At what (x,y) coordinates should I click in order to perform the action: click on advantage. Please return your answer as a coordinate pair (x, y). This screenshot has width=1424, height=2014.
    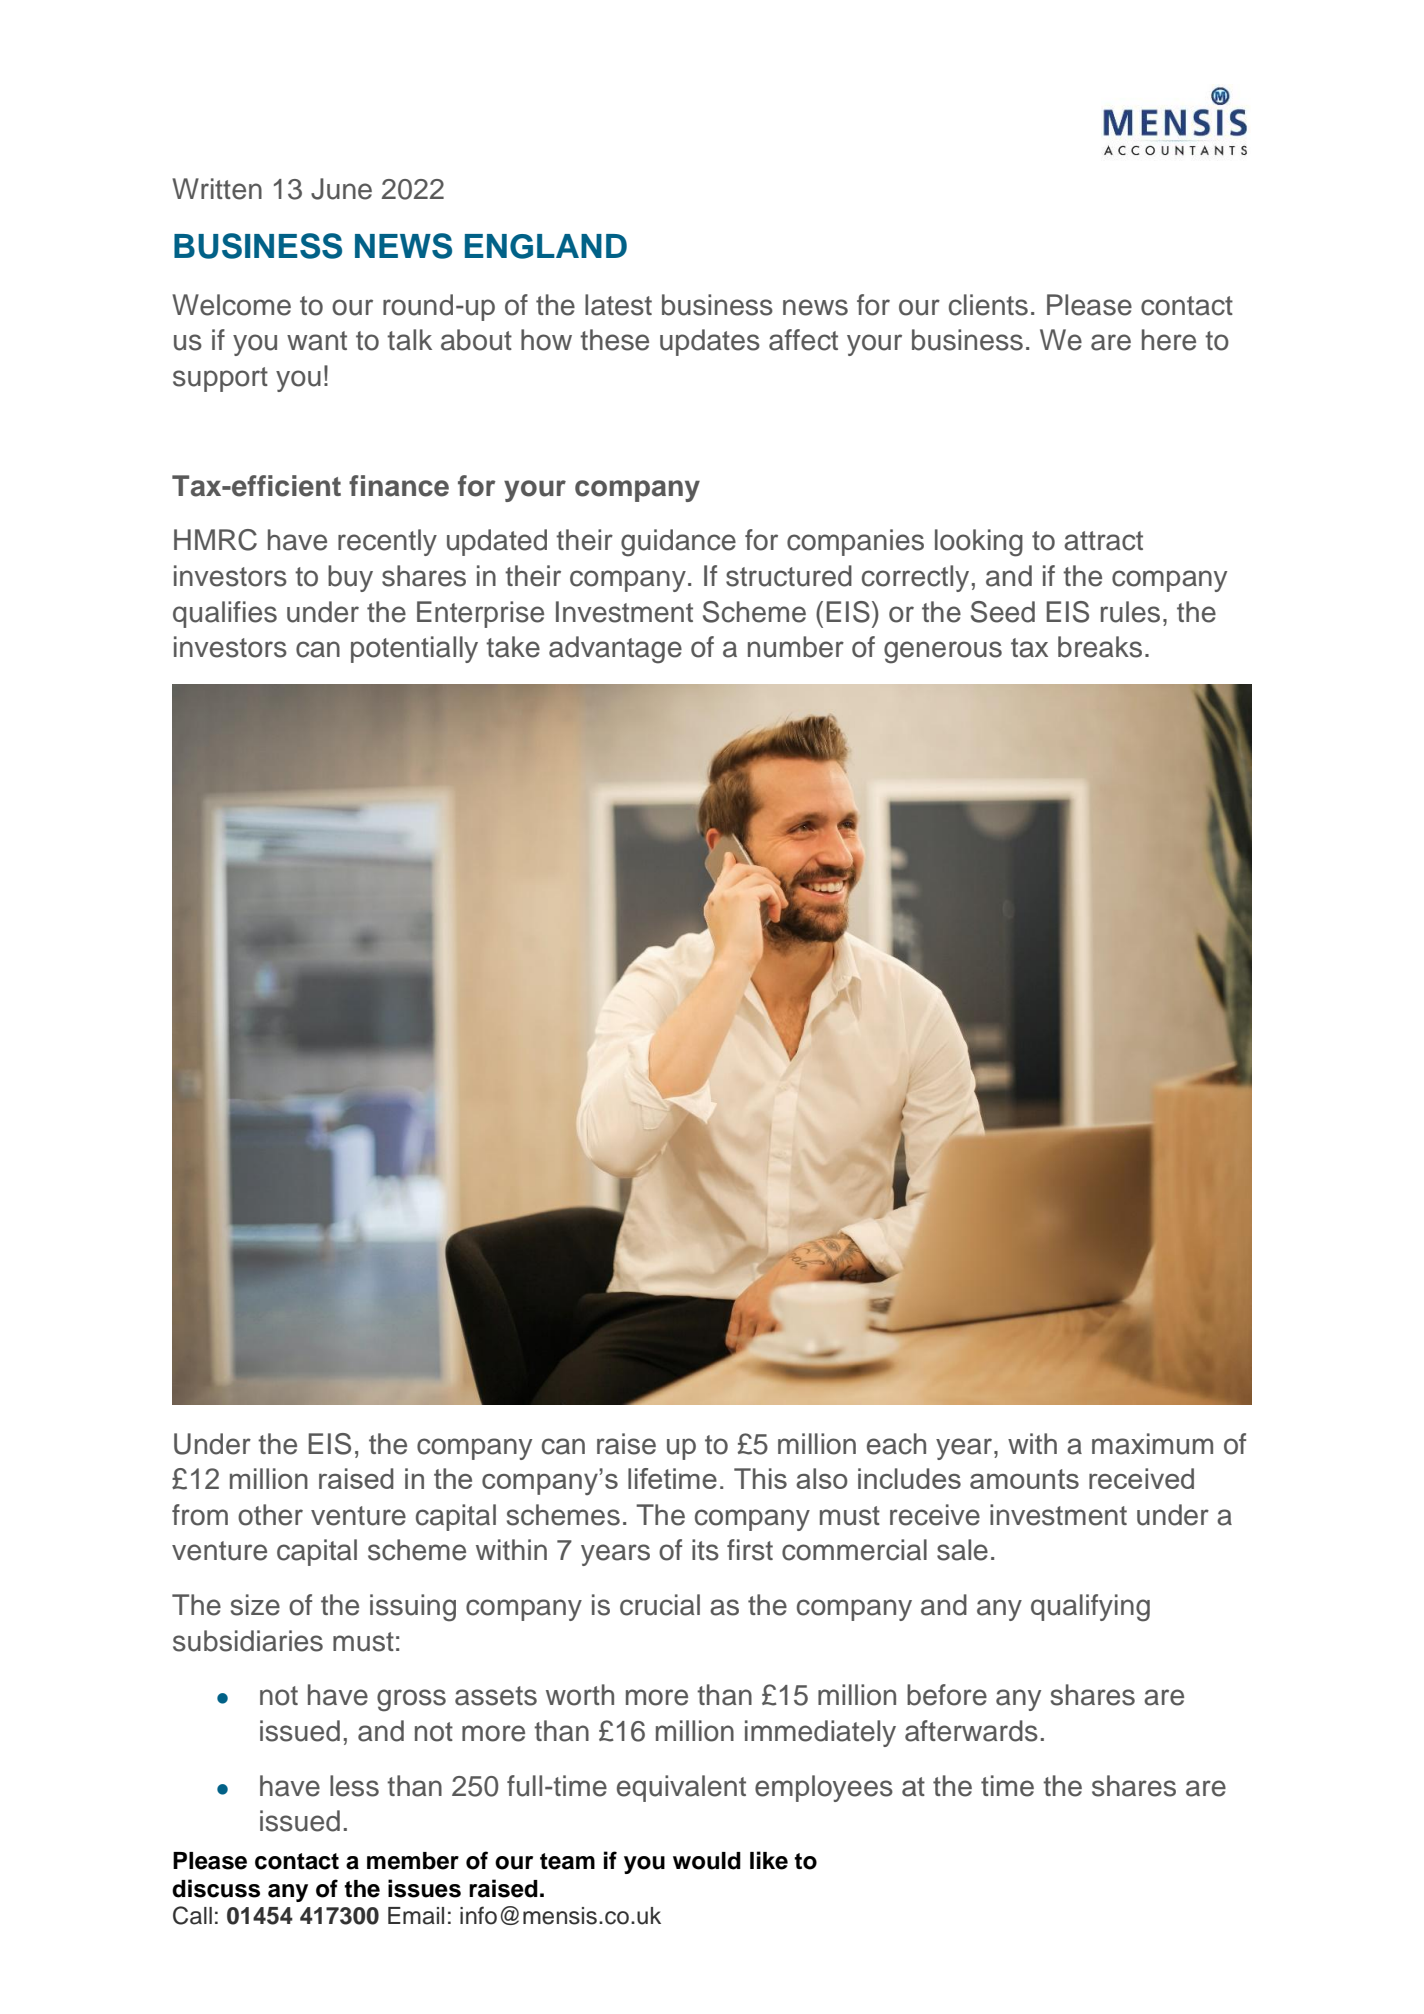
    Looking at the image, I should click on (615, 650).
